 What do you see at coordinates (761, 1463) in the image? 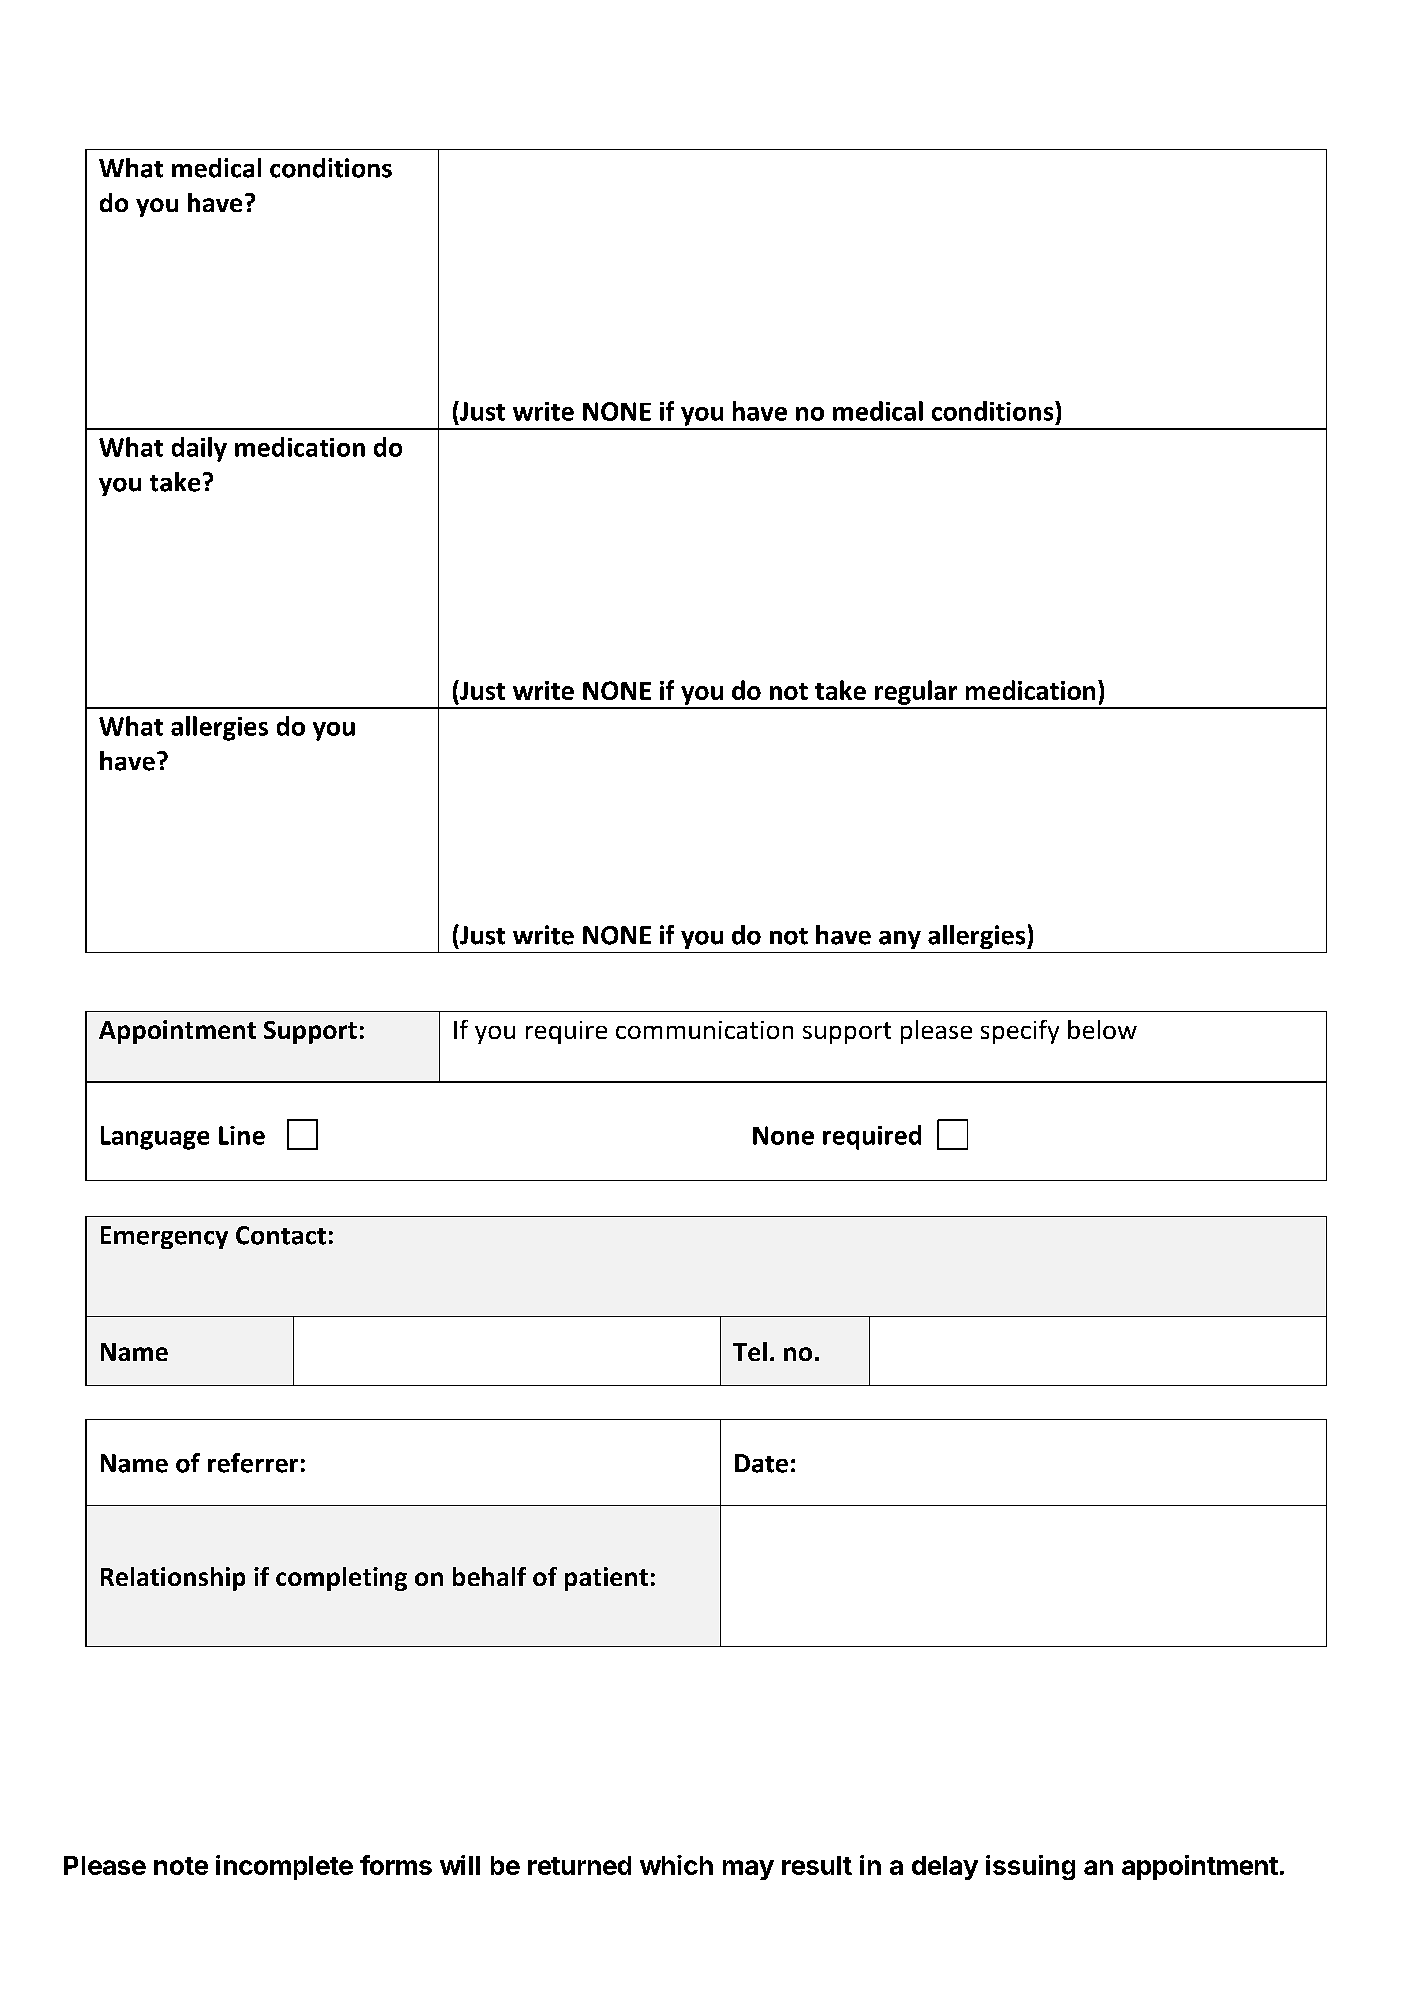
I see `Date` at bounding box center [761, 1463].
